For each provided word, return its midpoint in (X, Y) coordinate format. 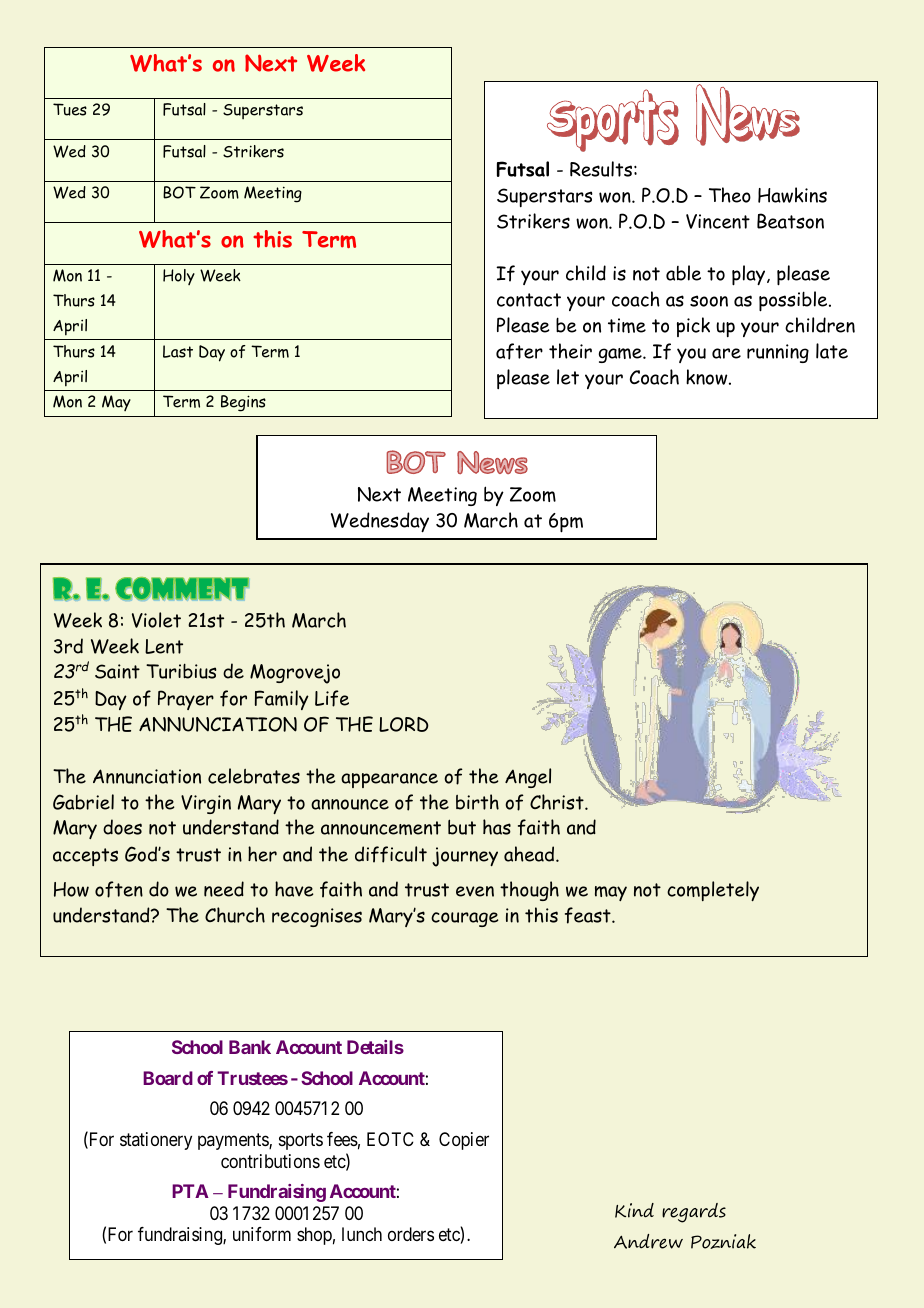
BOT (179, 192)
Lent (164, 646)
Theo (730, 195)
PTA (190, 1191)
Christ (558, 802)
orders (411, 1234)
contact (529, 300)
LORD (404, 724)
